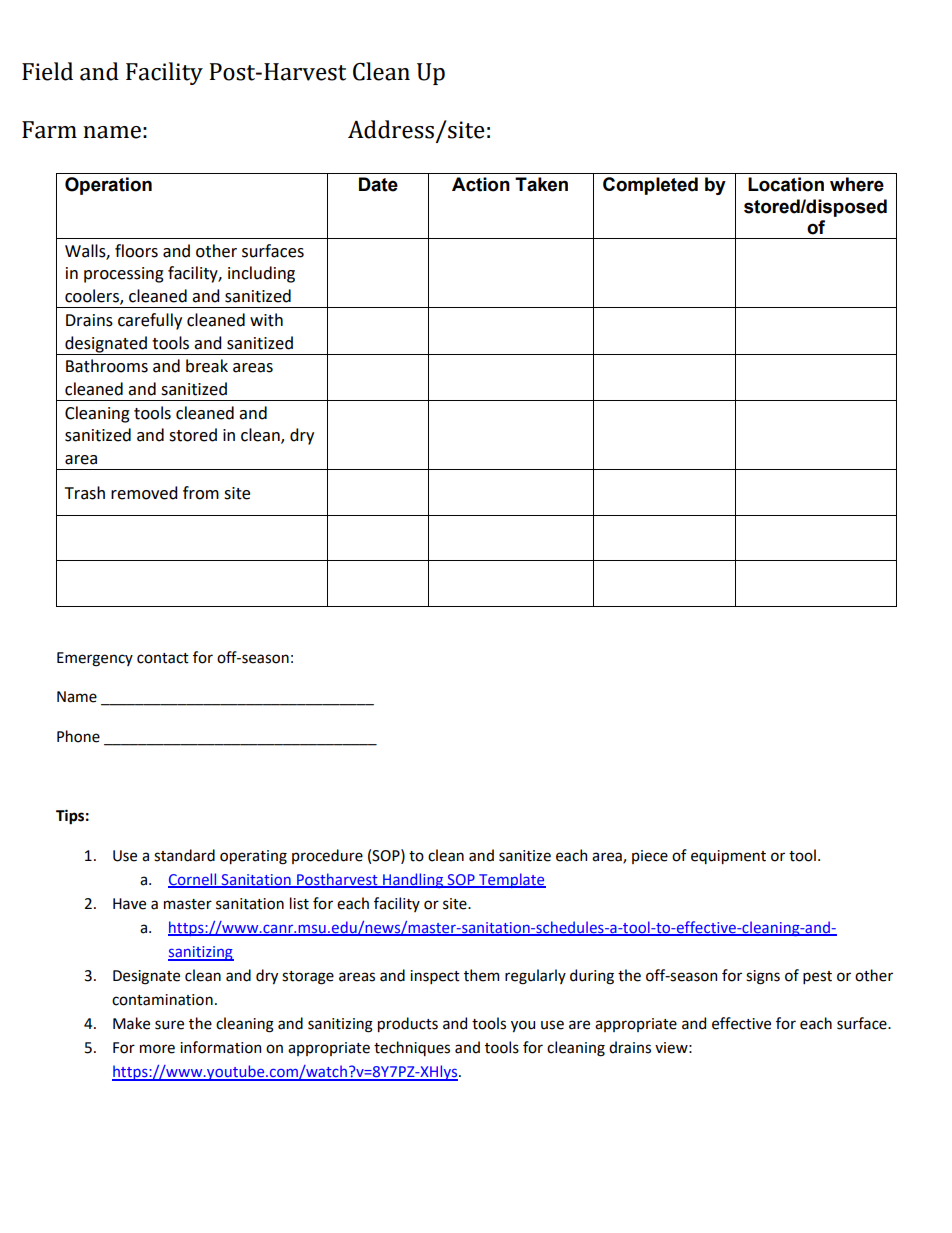  What do you see at coordinates (131, 1023) in the document?
I see `Make` at bounding box center [131, 1023].
